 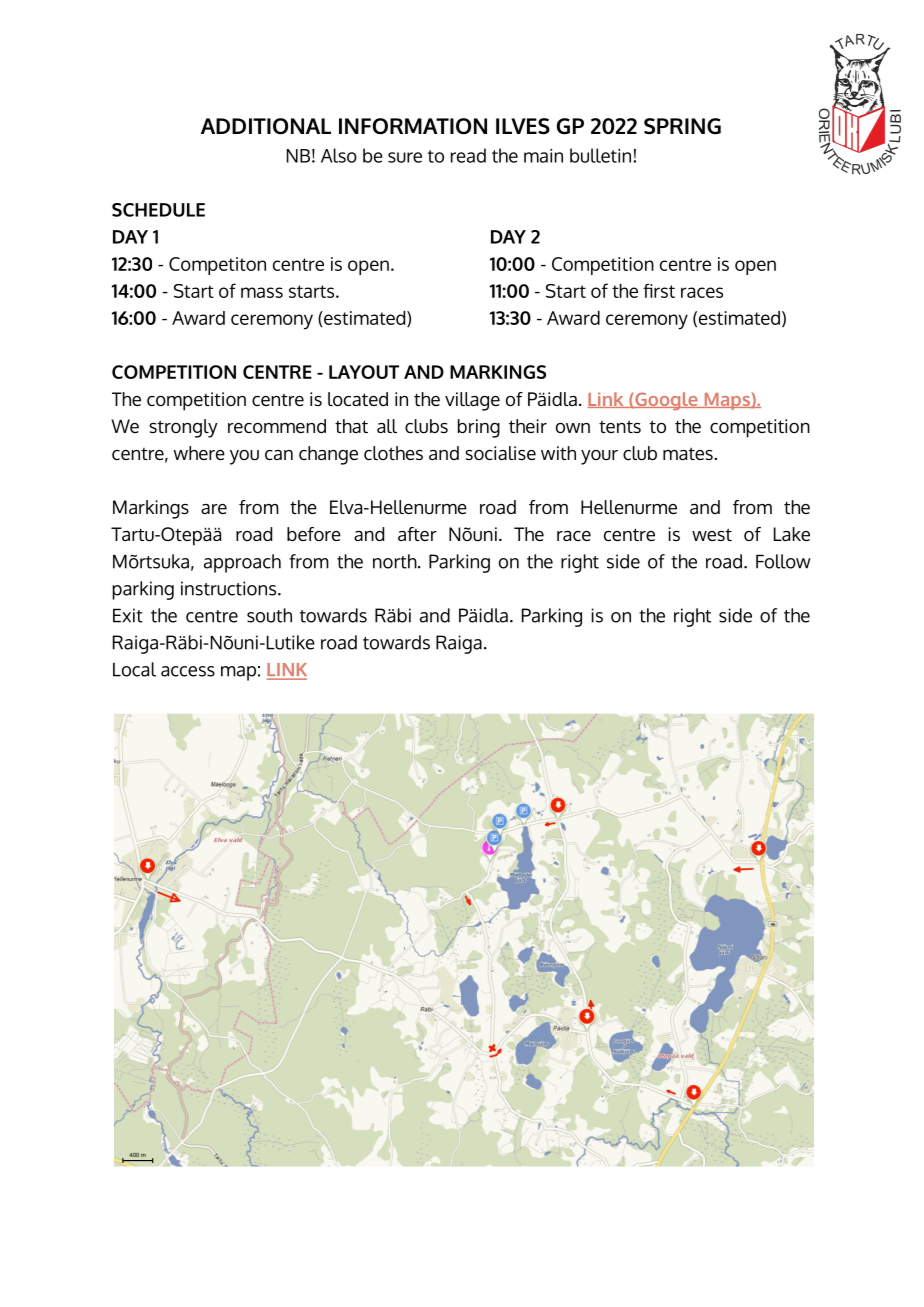 What do you see at coordinates (266, 126) in the screenshot?
I see `ADDITIONAL` at bounding box center [266, 126].
